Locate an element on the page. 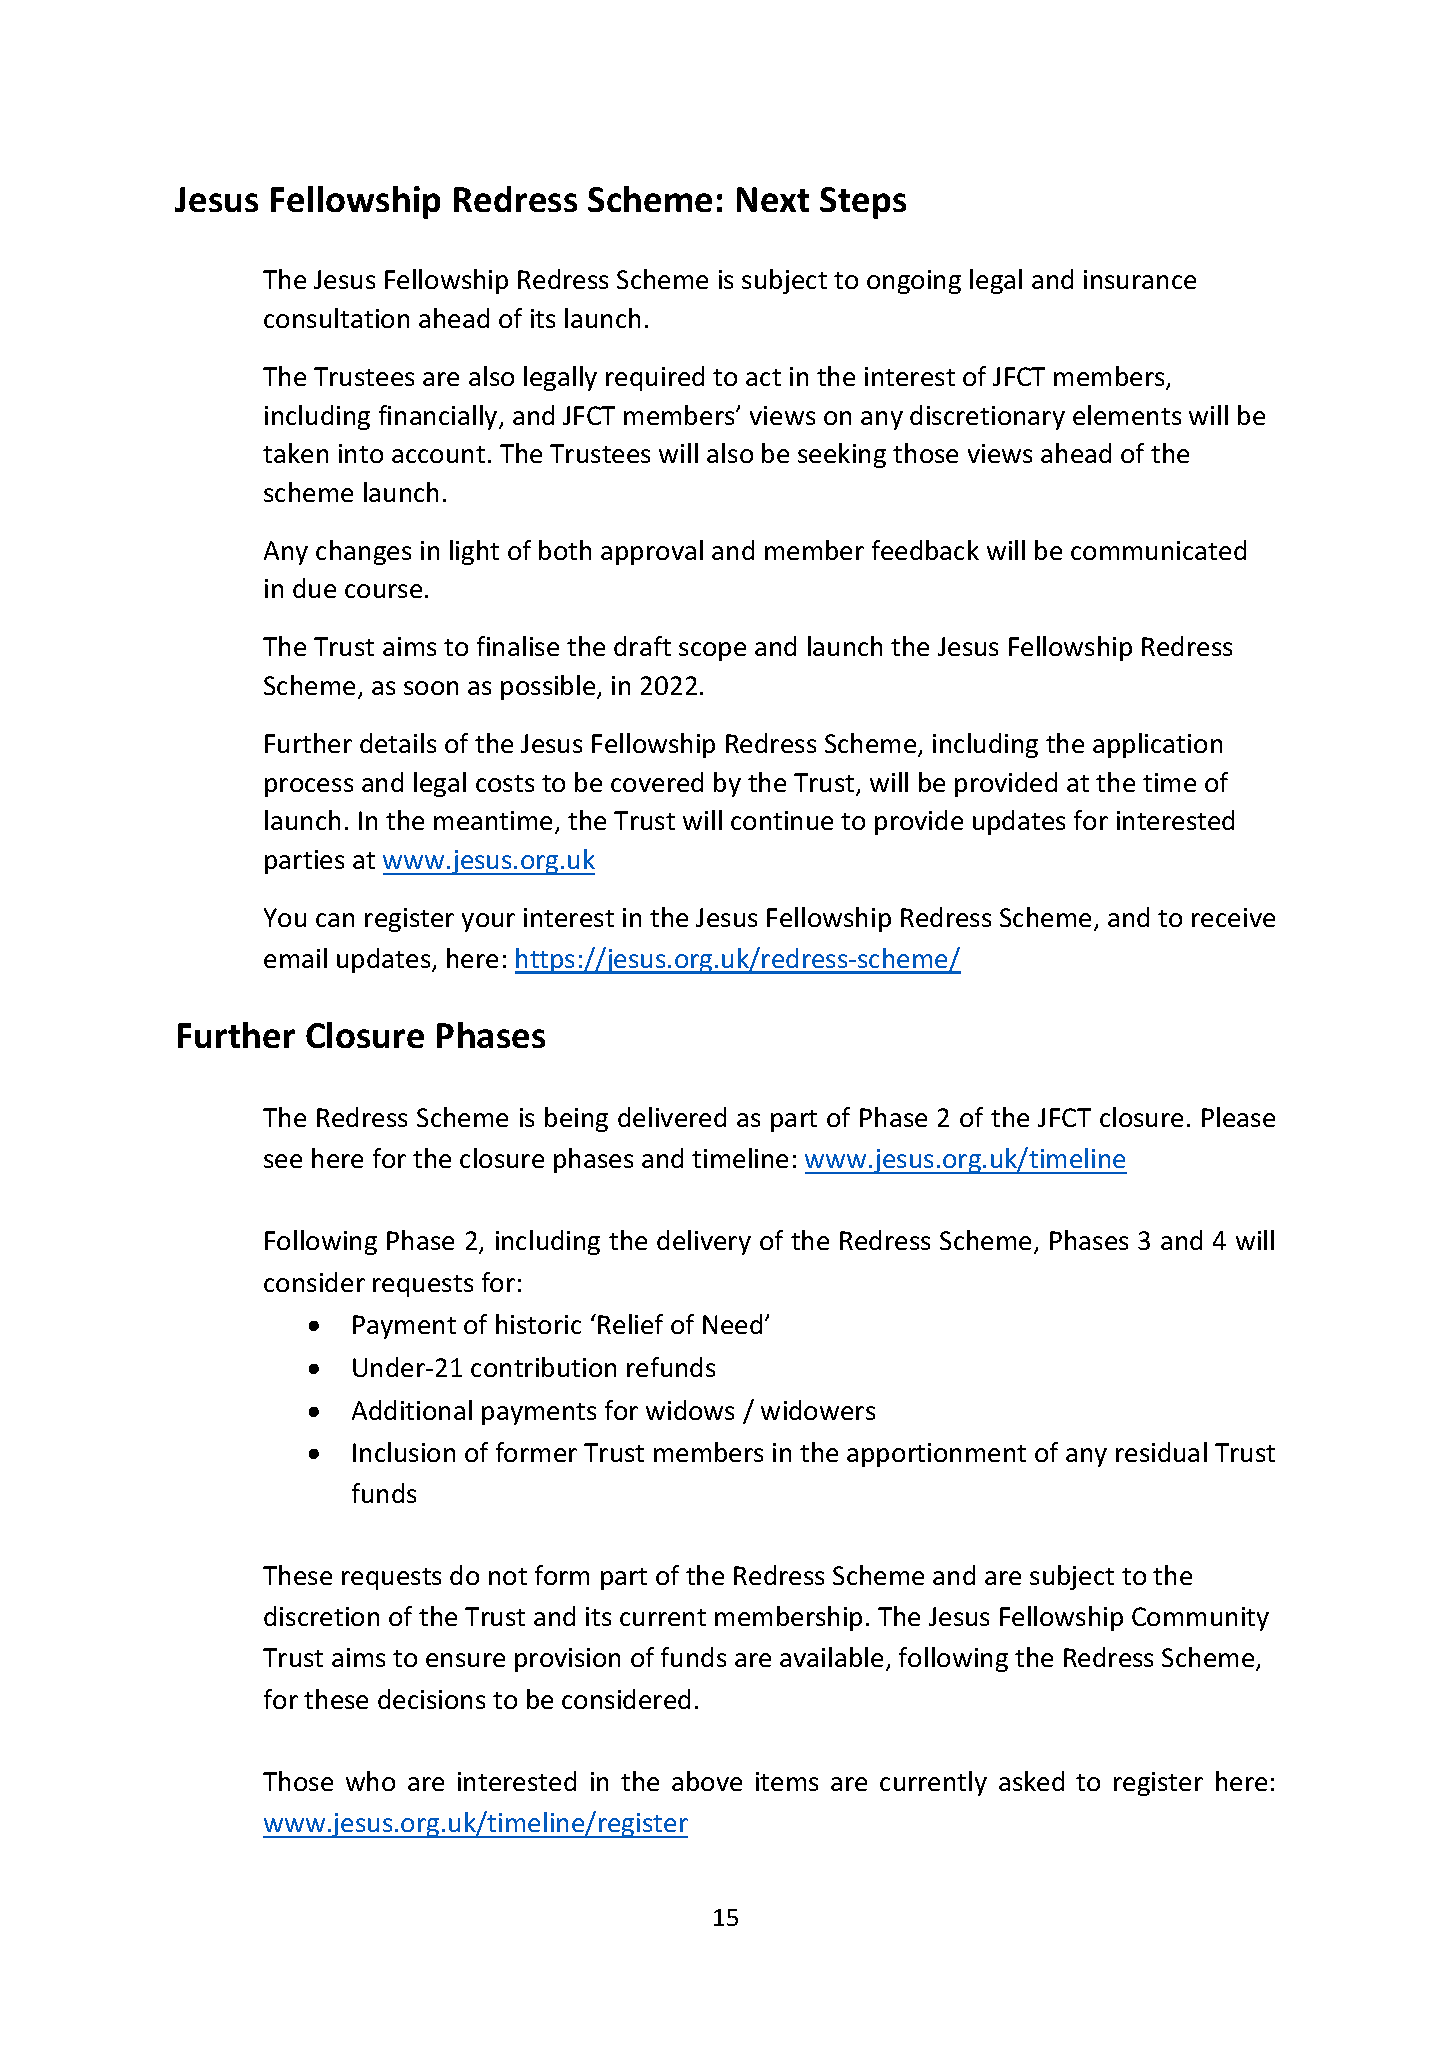 The image size is (1452, 2053). application is located at coordinates (1157, 745).
